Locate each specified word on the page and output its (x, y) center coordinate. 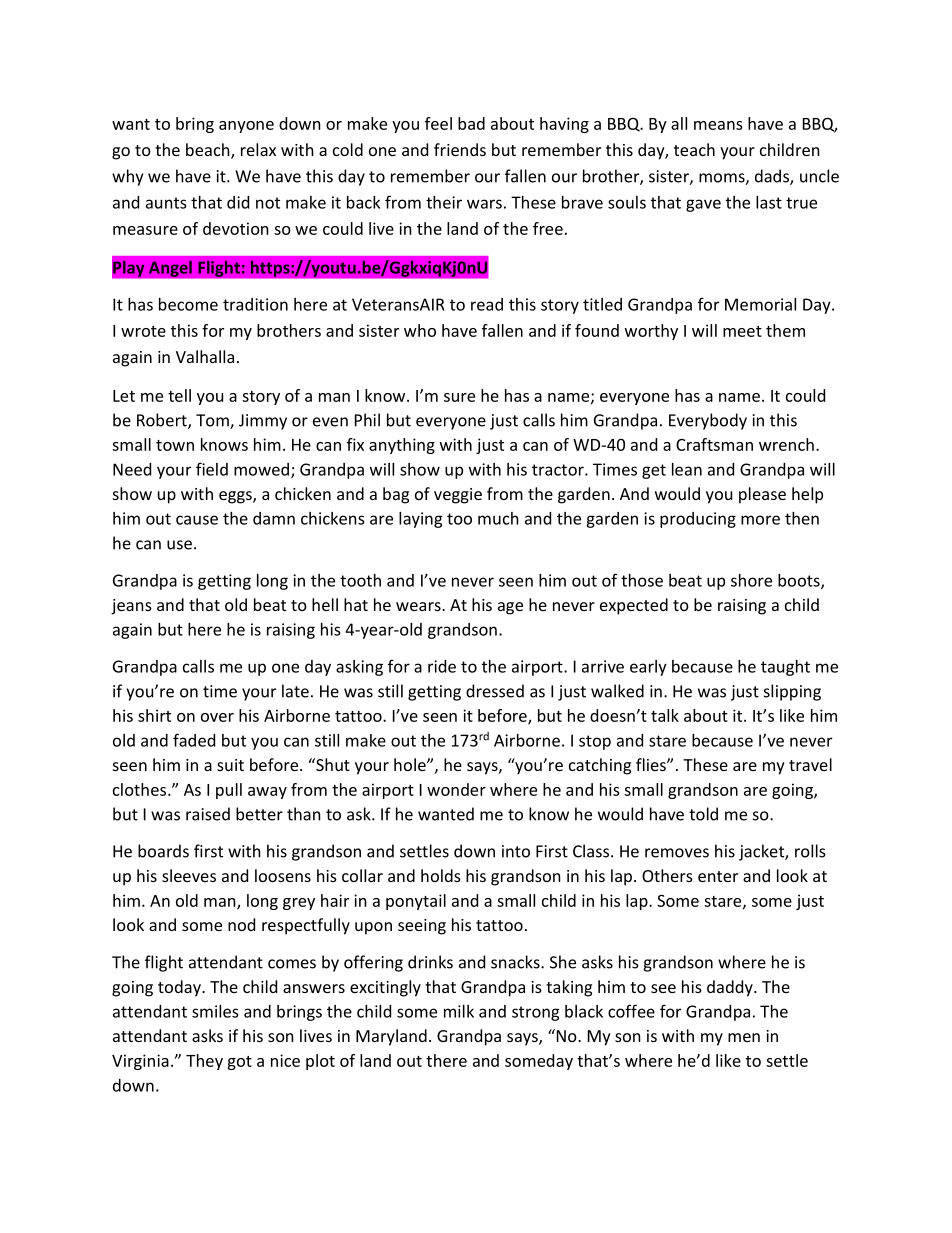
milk (459, 1011)
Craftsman (714, 444)
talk (665, 715)
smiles (215, 1011)
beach (209, 151)
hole (411, 764)
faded (194, 740)
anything (402, 446)
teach (694, 149)
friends (460, 149)
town (175, 445)
